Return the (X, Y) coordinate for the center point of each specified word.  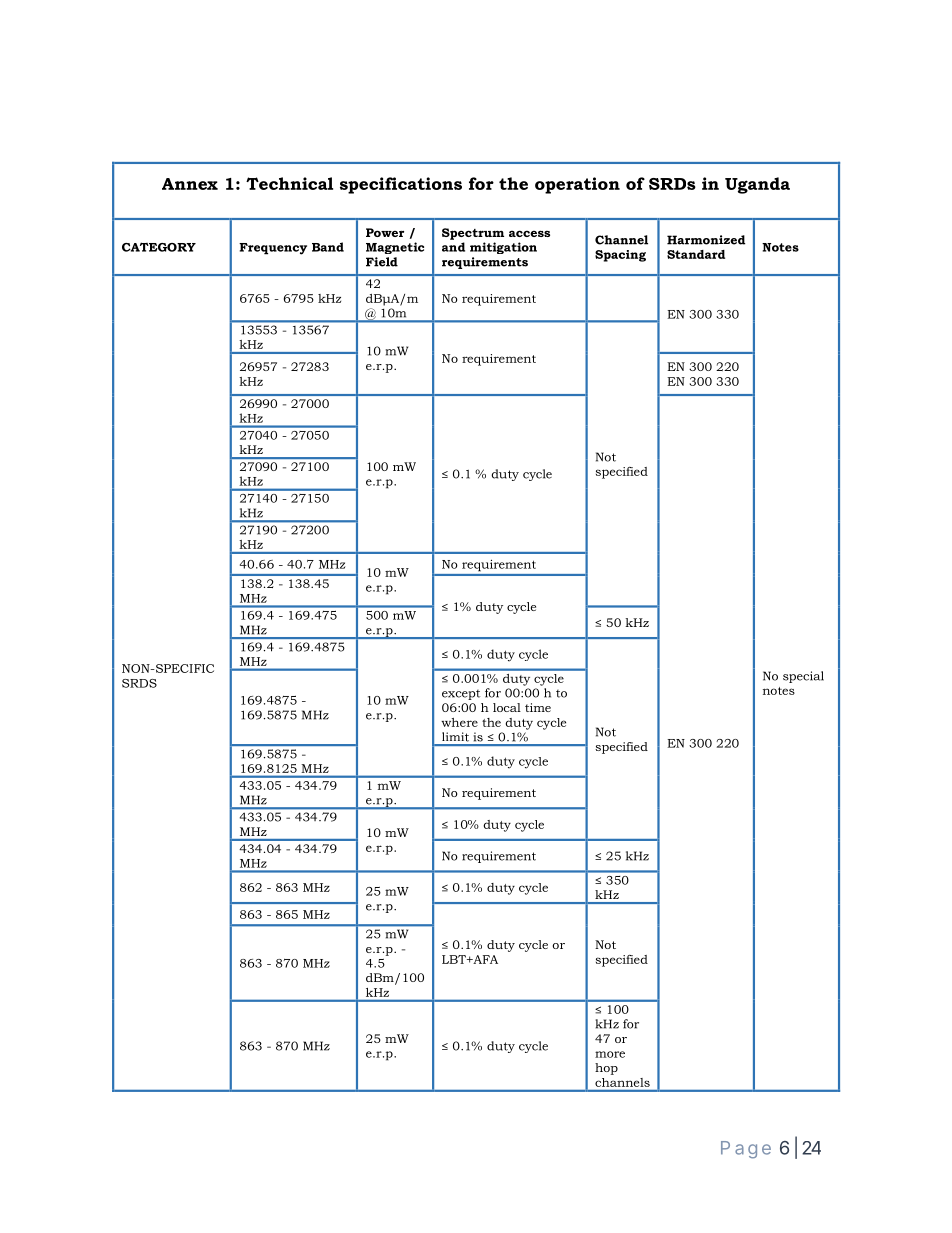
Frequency (273, 249)
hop (606, 1069)
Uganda (757, 185)
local (507, 707)
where (459, 722)
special (803, 677)
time (538, 707)
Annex (190, 184)
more (610, 1054)
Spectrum (473, 234)
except (461, 695)
